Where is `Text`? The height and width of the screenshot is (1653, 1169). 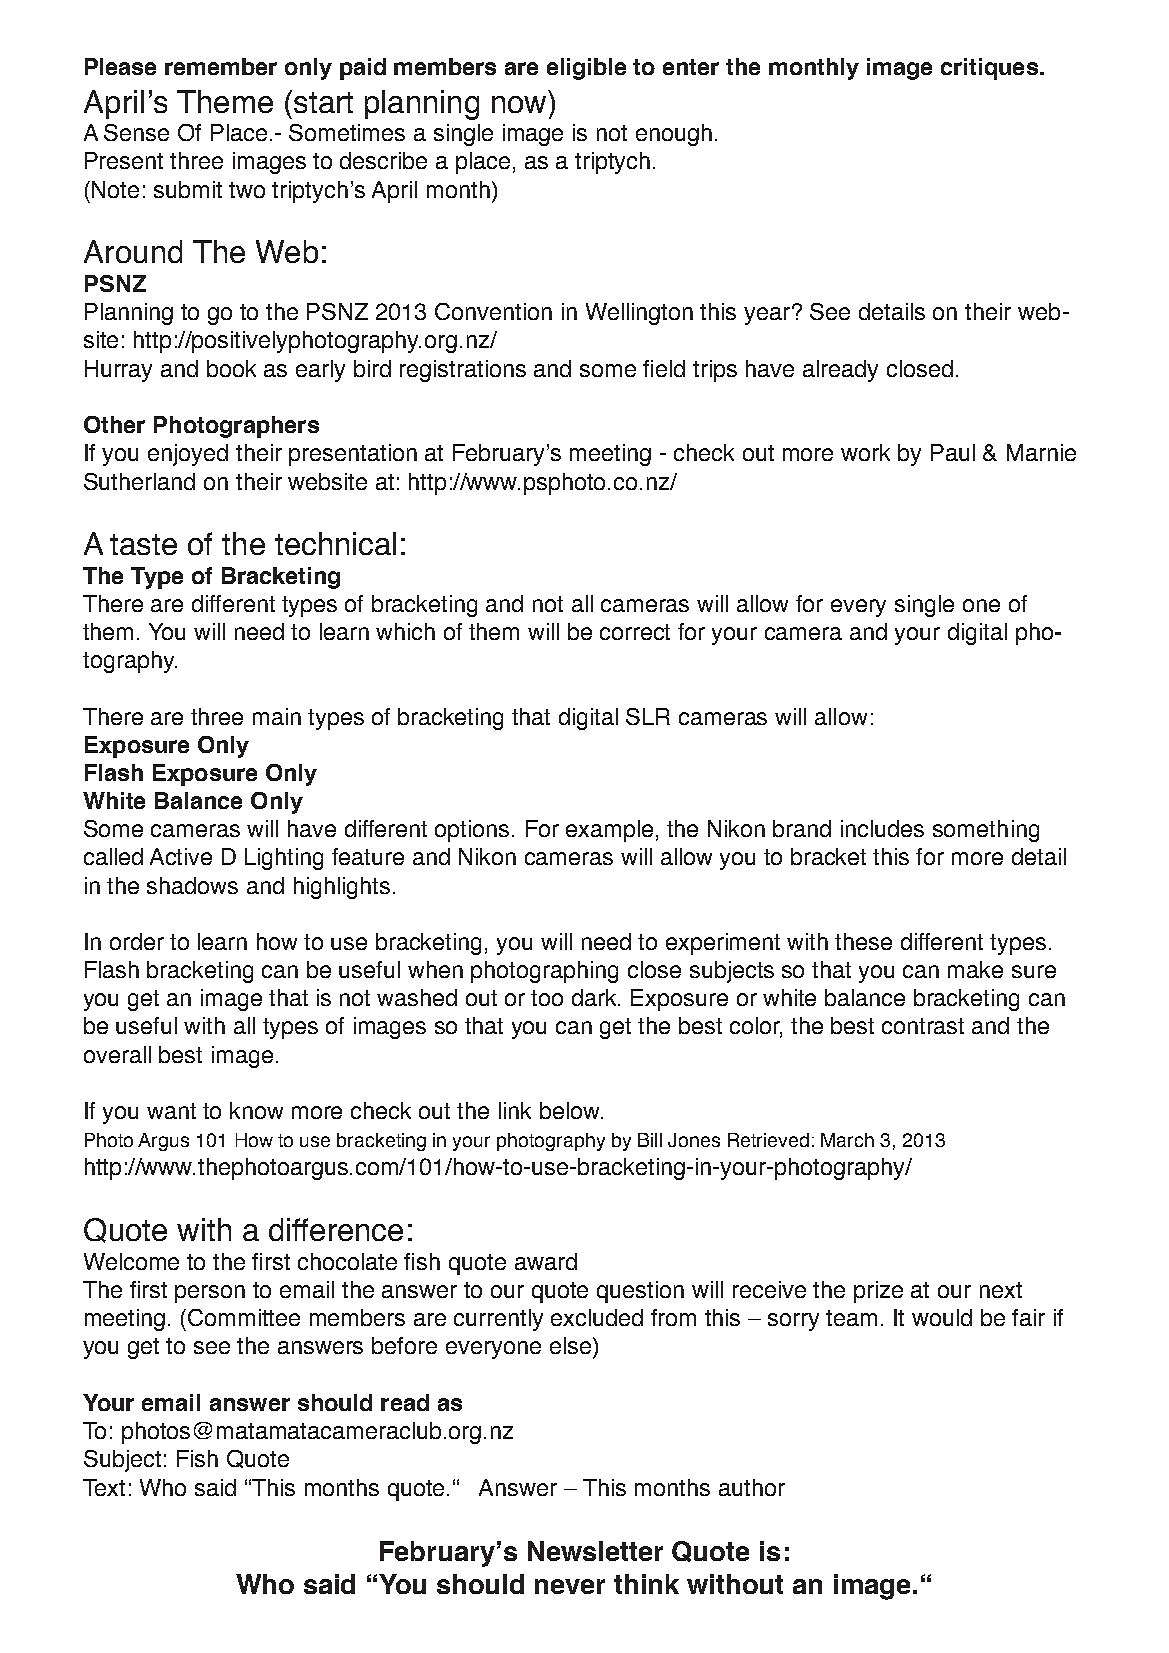 Text is located at coordinates (104, 1487).
